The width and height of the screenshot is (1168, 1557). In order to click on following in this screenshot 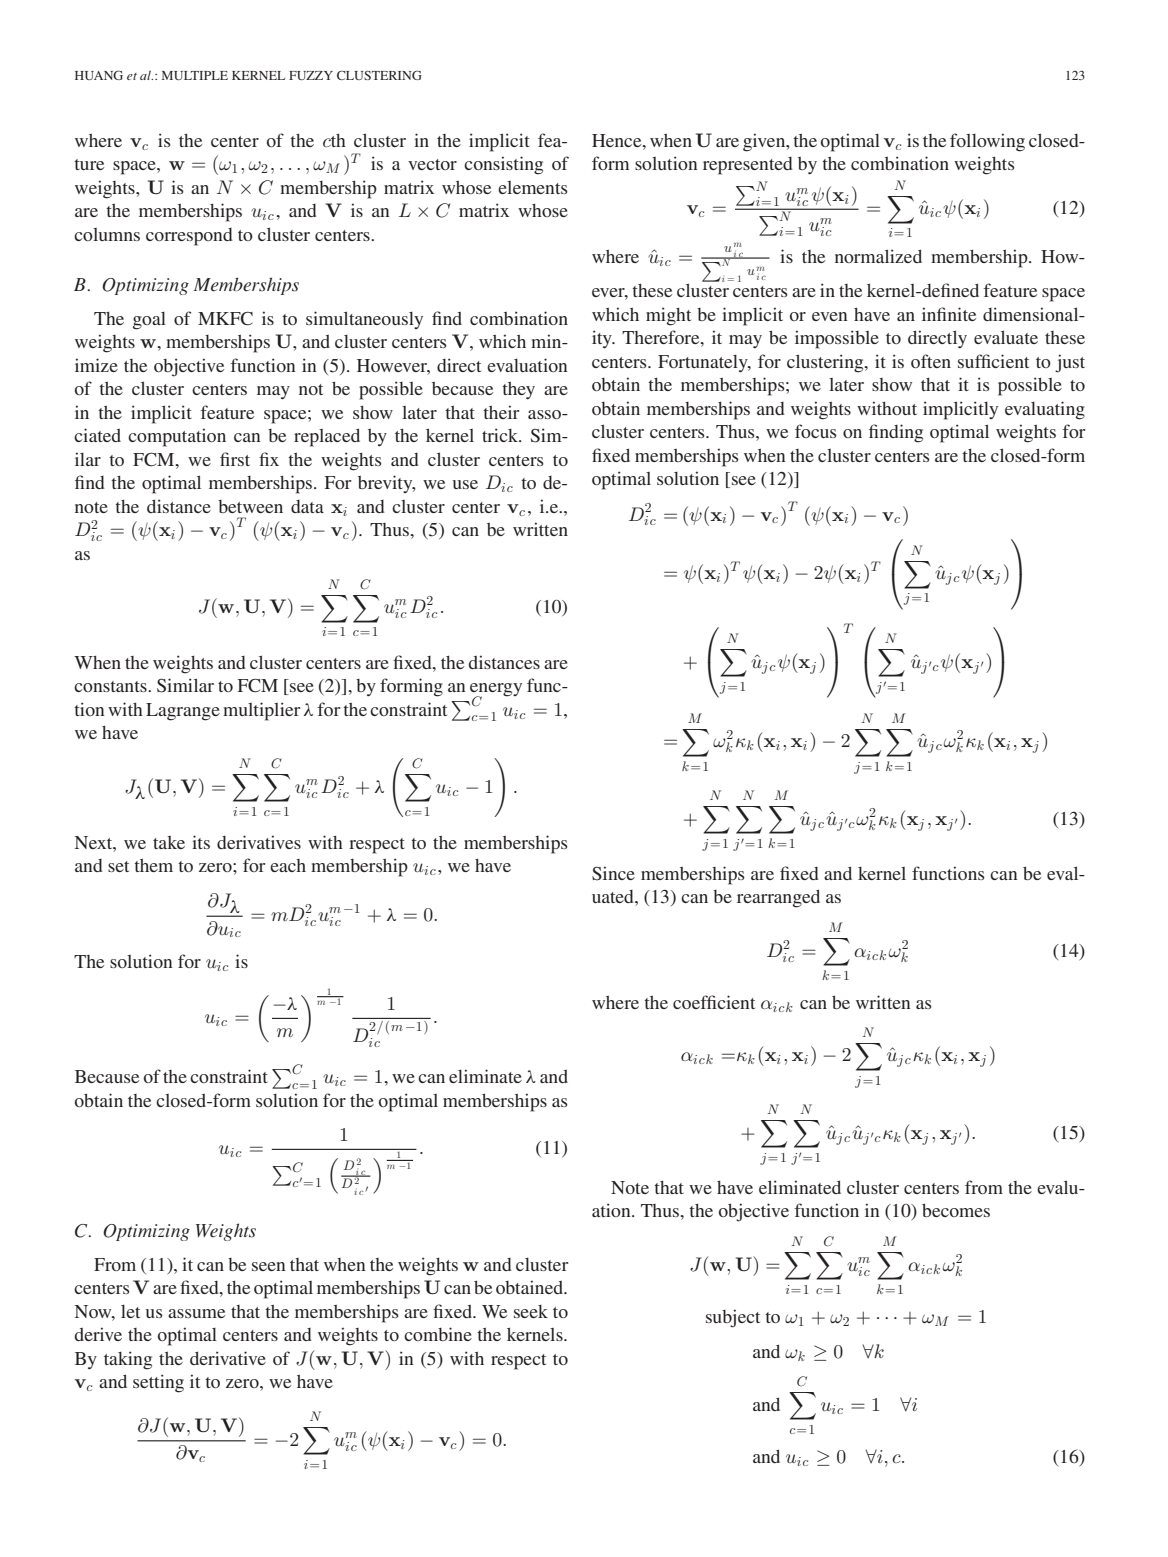, I will do `click(987, 142)`.
